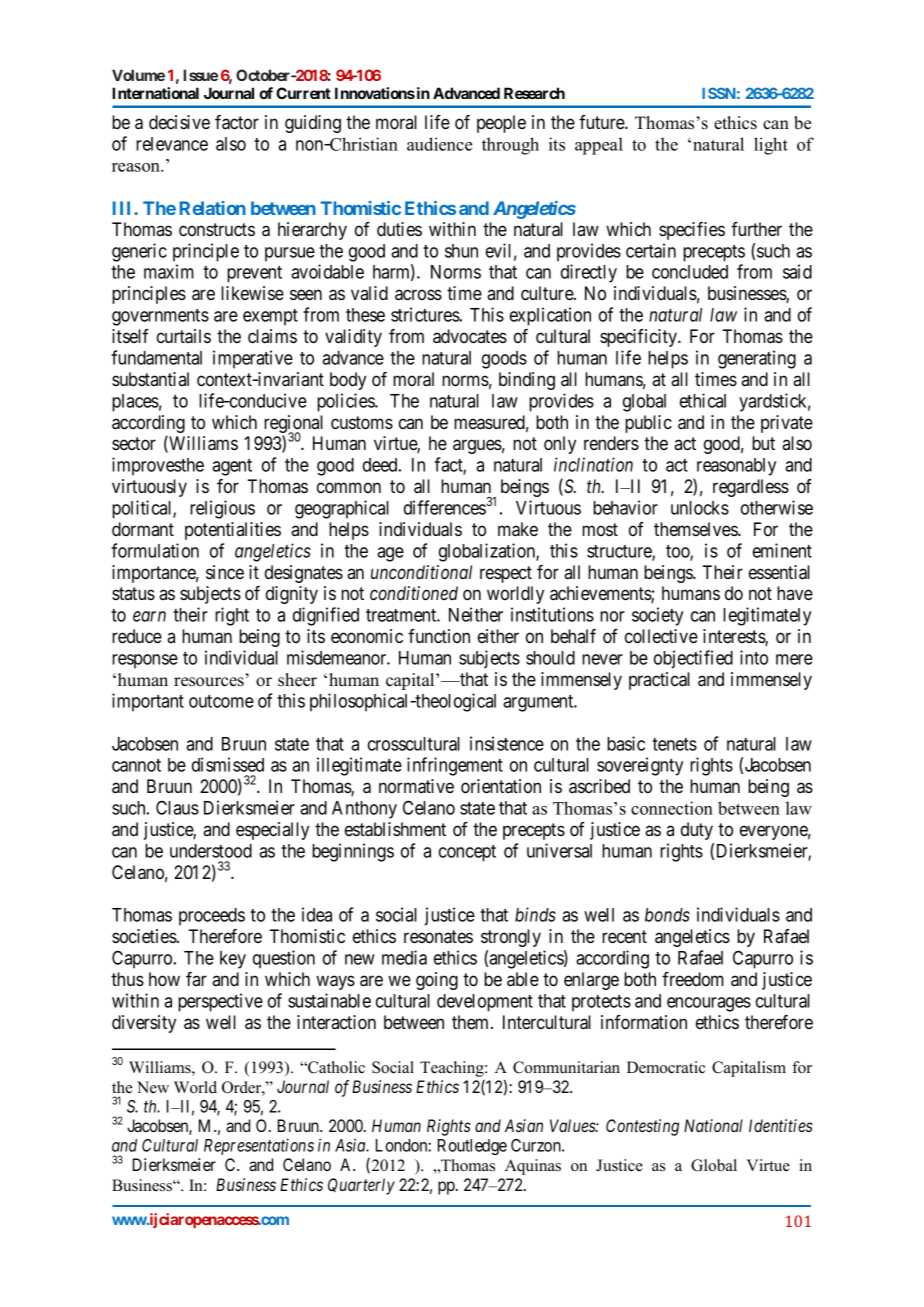 This image has height=1307, width=924. Describe the element at coordinates (771, 146) in the image. I see `light` at that location.
